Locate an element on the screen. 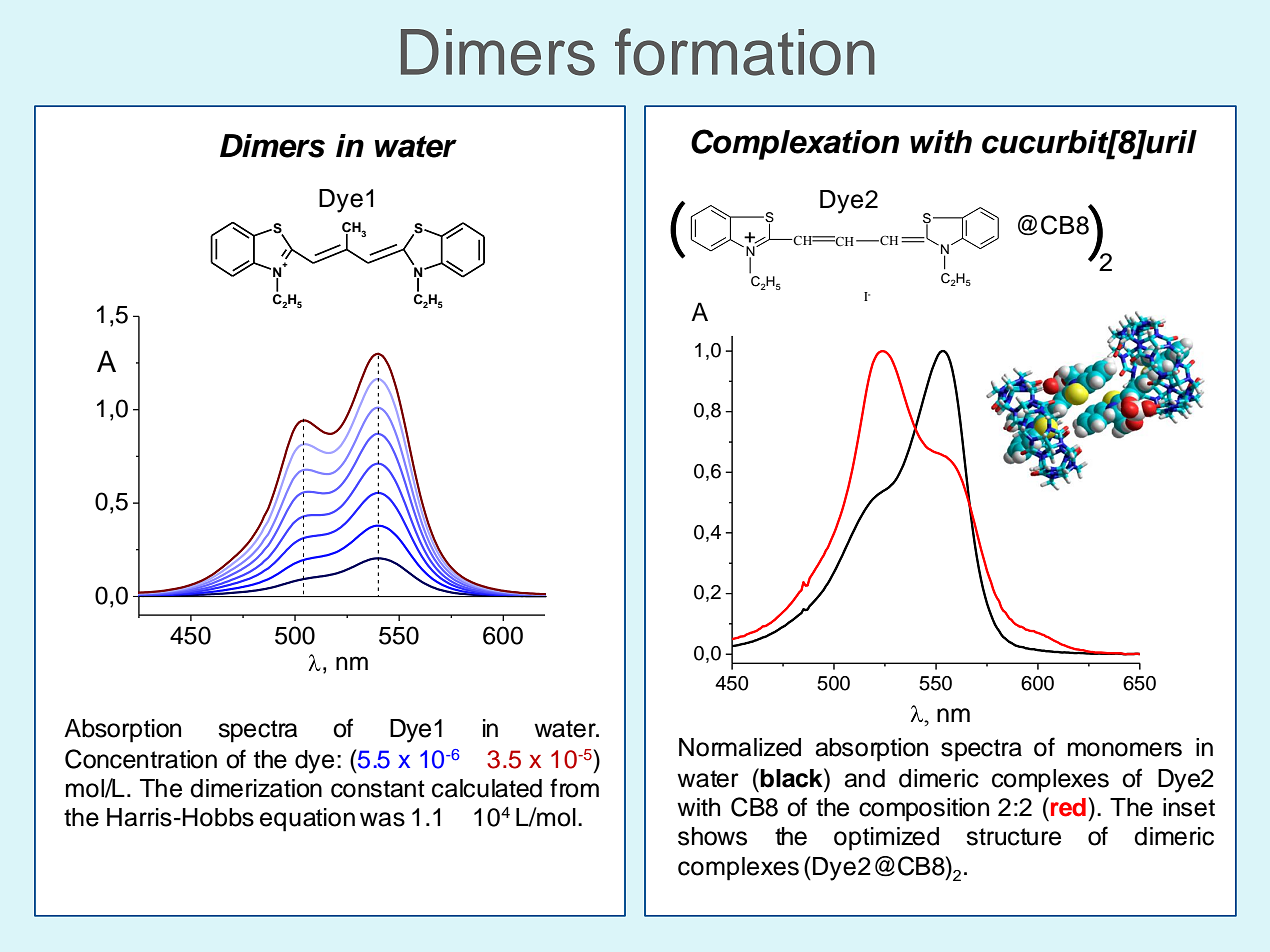 The image size is (1270, 952). formation is located at coordinates (745, 52).
